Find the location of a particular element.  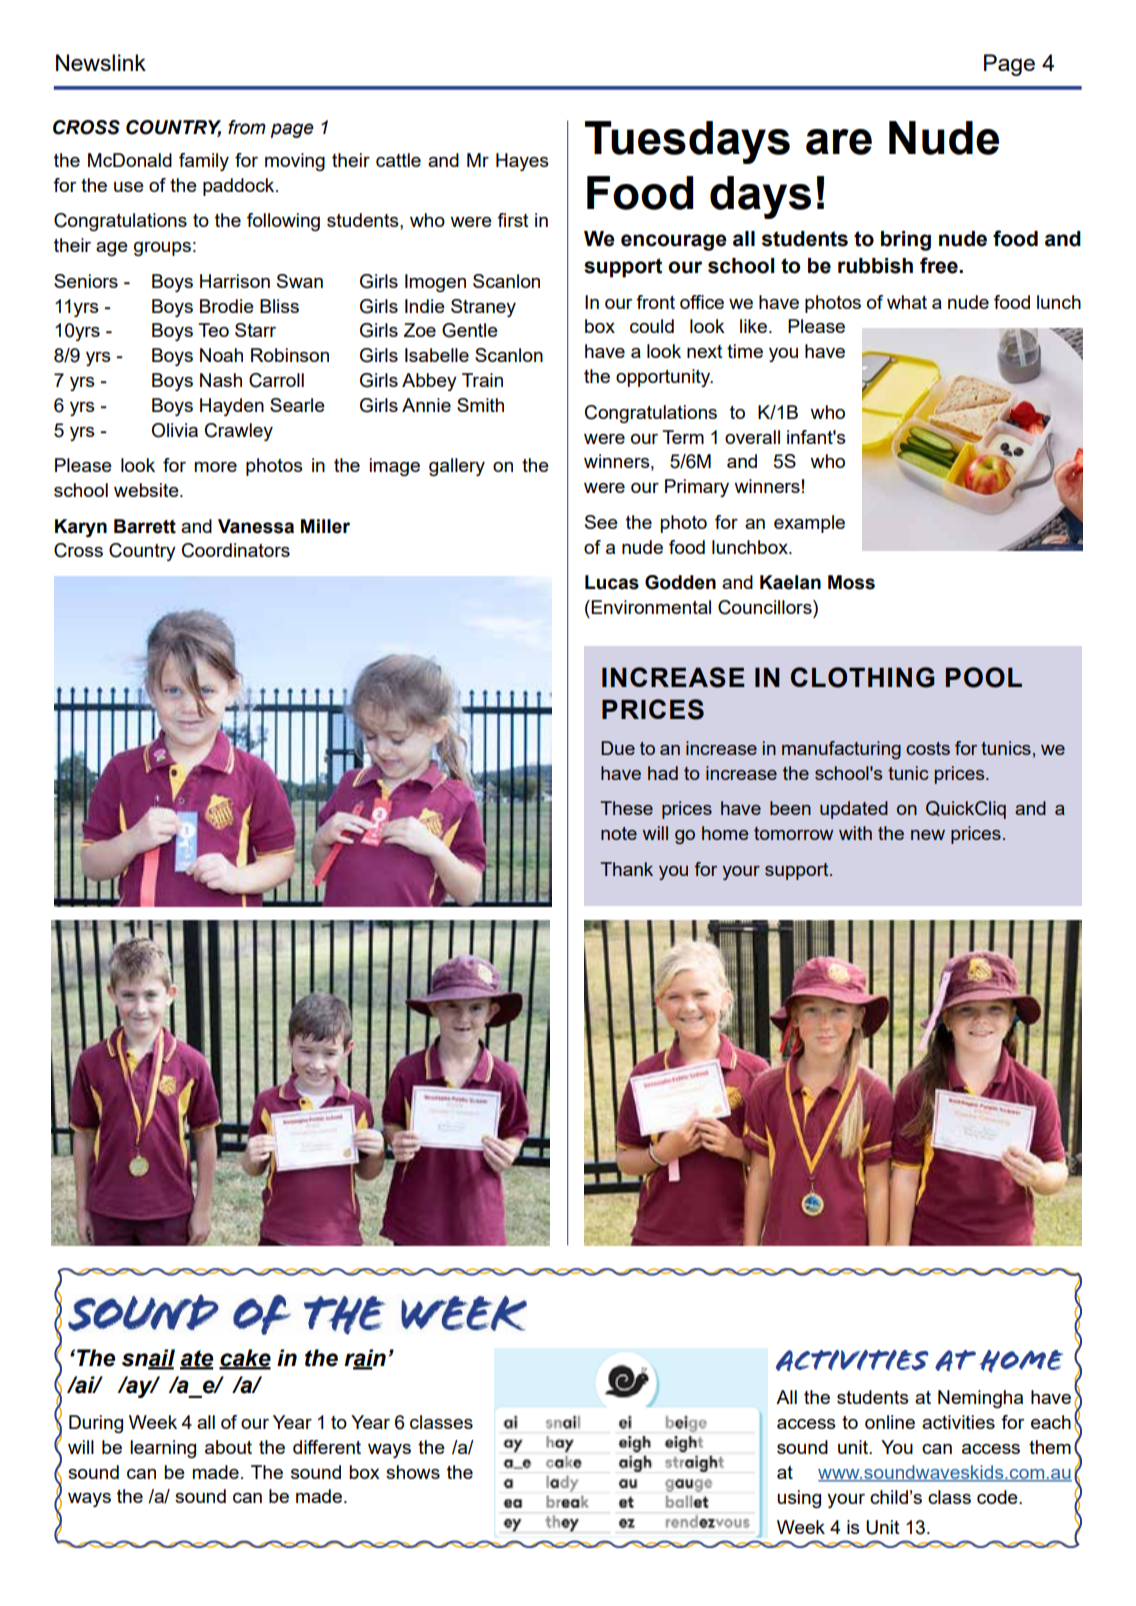

Hayes is located at coordinates (522, 162).
